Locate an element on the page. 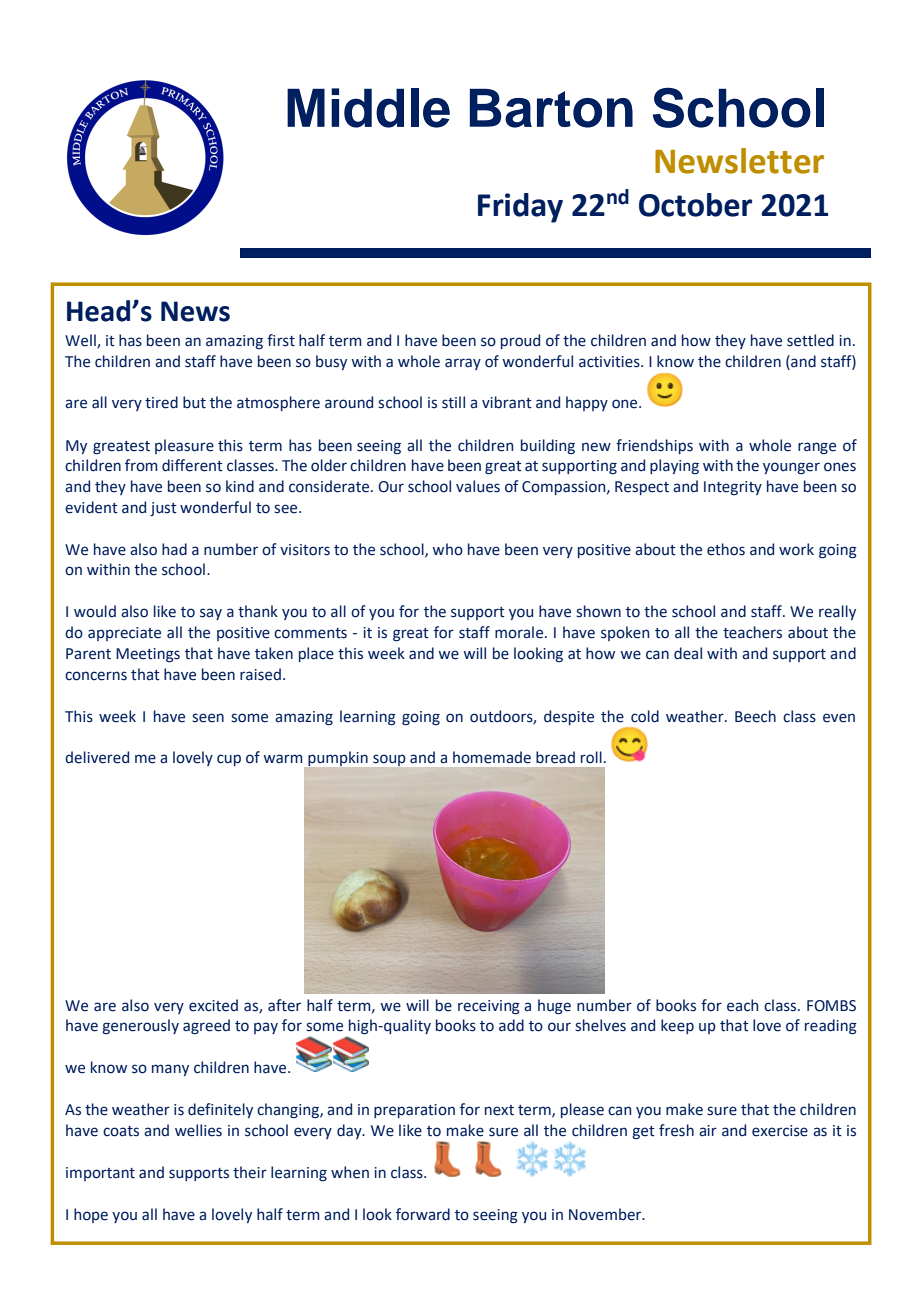 This image has width=924, height=1308. October is located at coordinates (695, 205).
